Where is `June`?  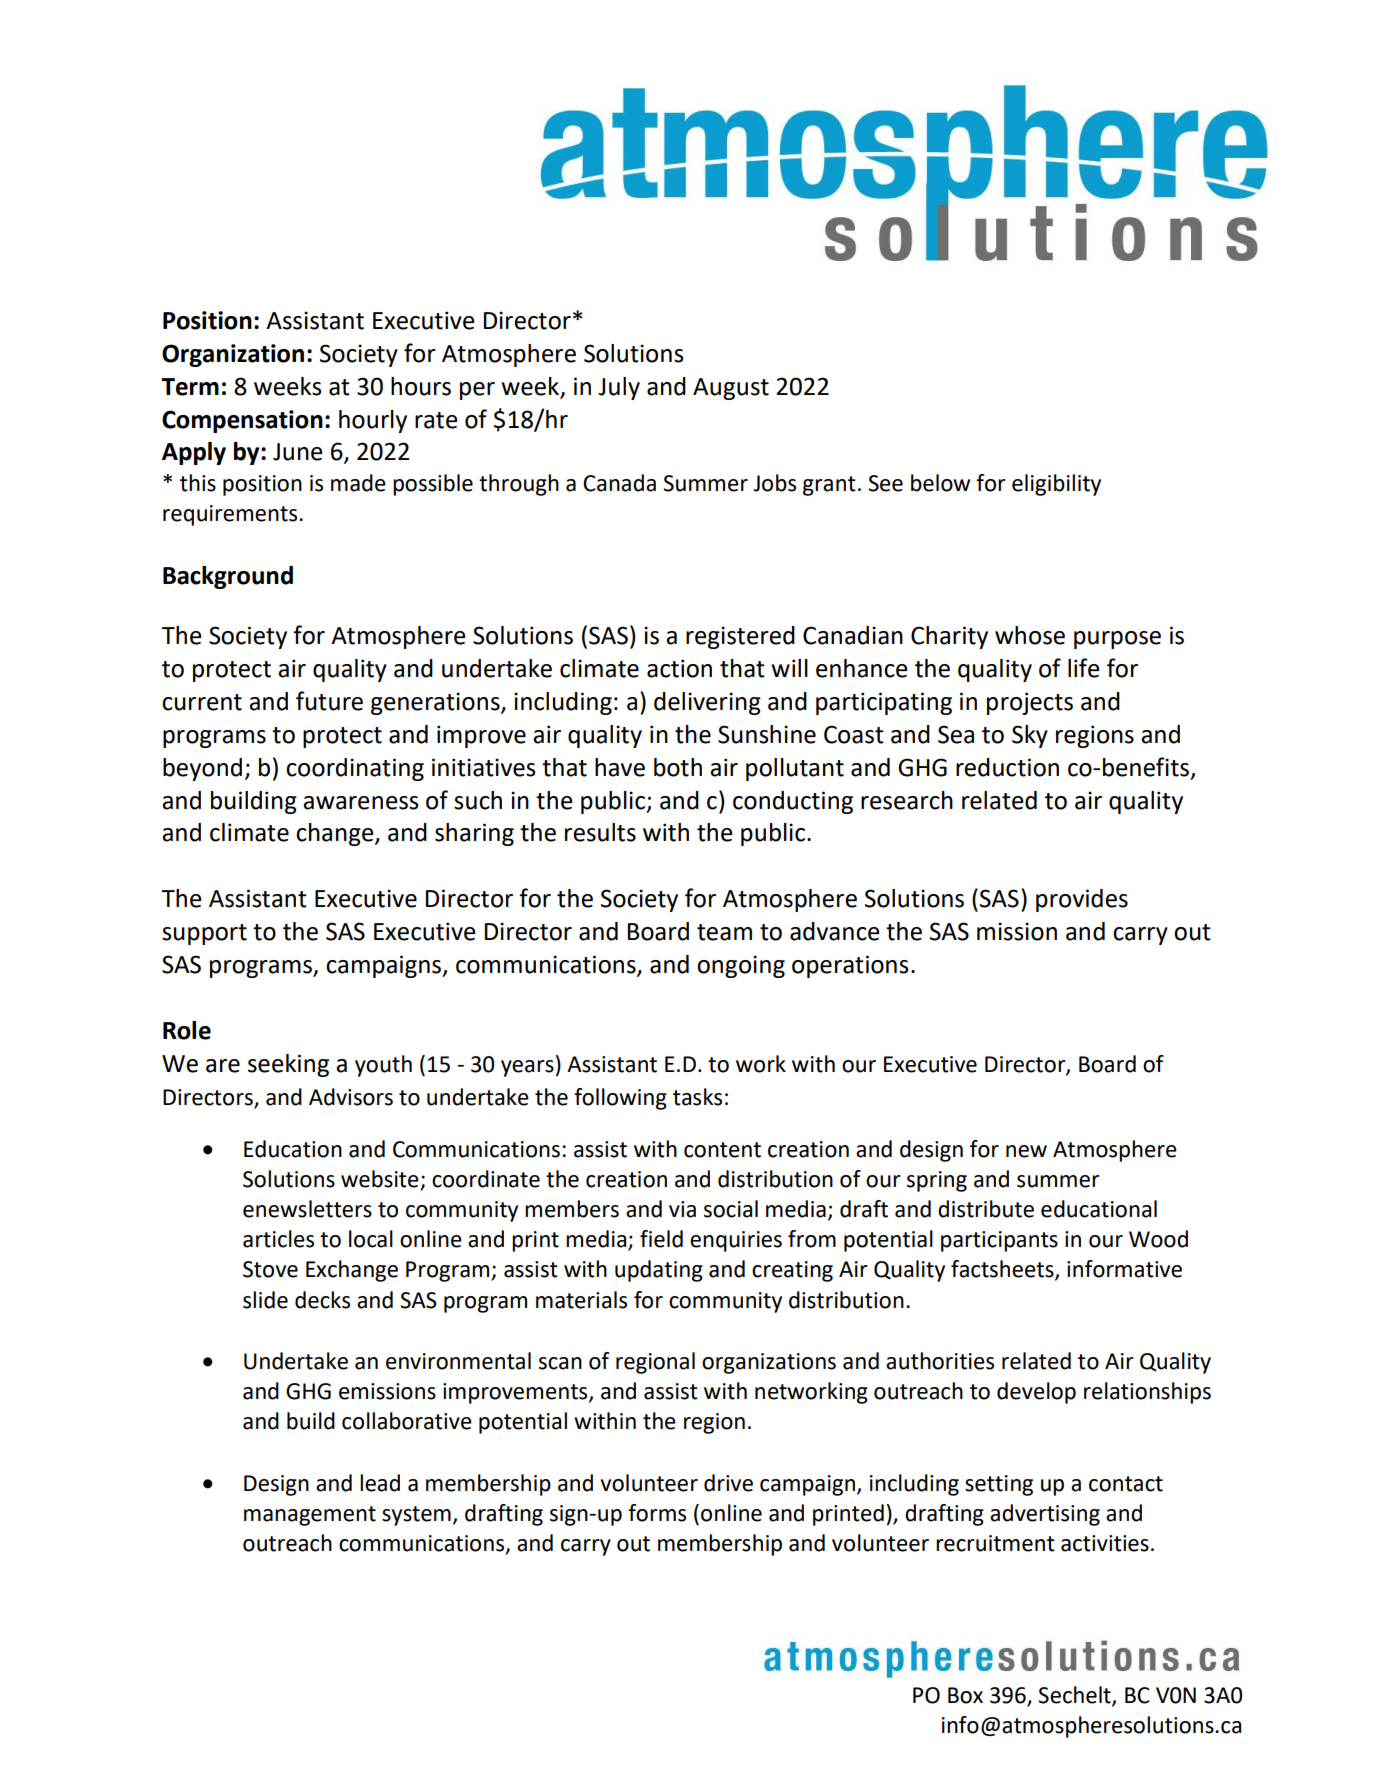
June is located at coordinates (298, 452).
